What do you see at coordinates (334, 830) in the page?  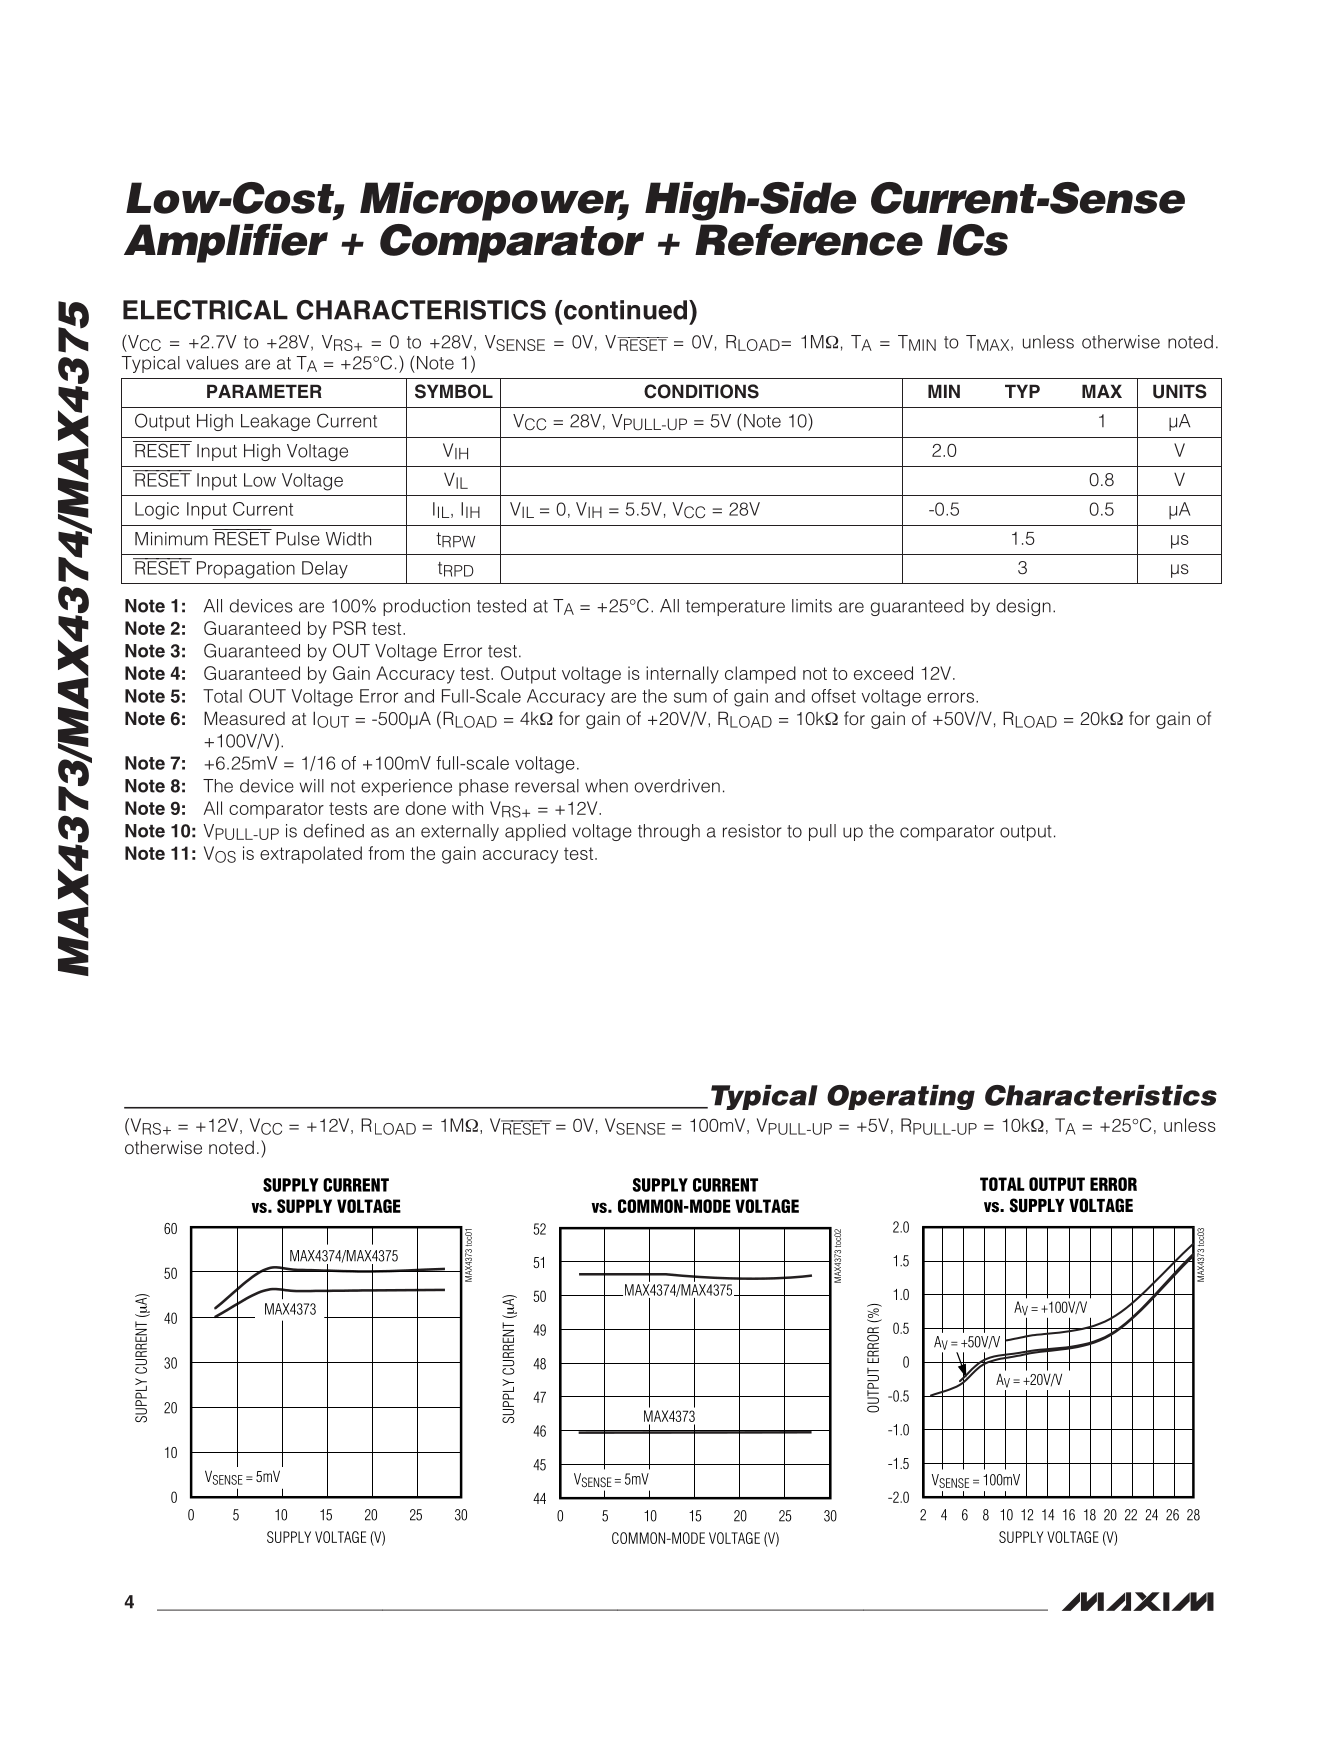 I see `defined` at bounding box center [334, 830].
